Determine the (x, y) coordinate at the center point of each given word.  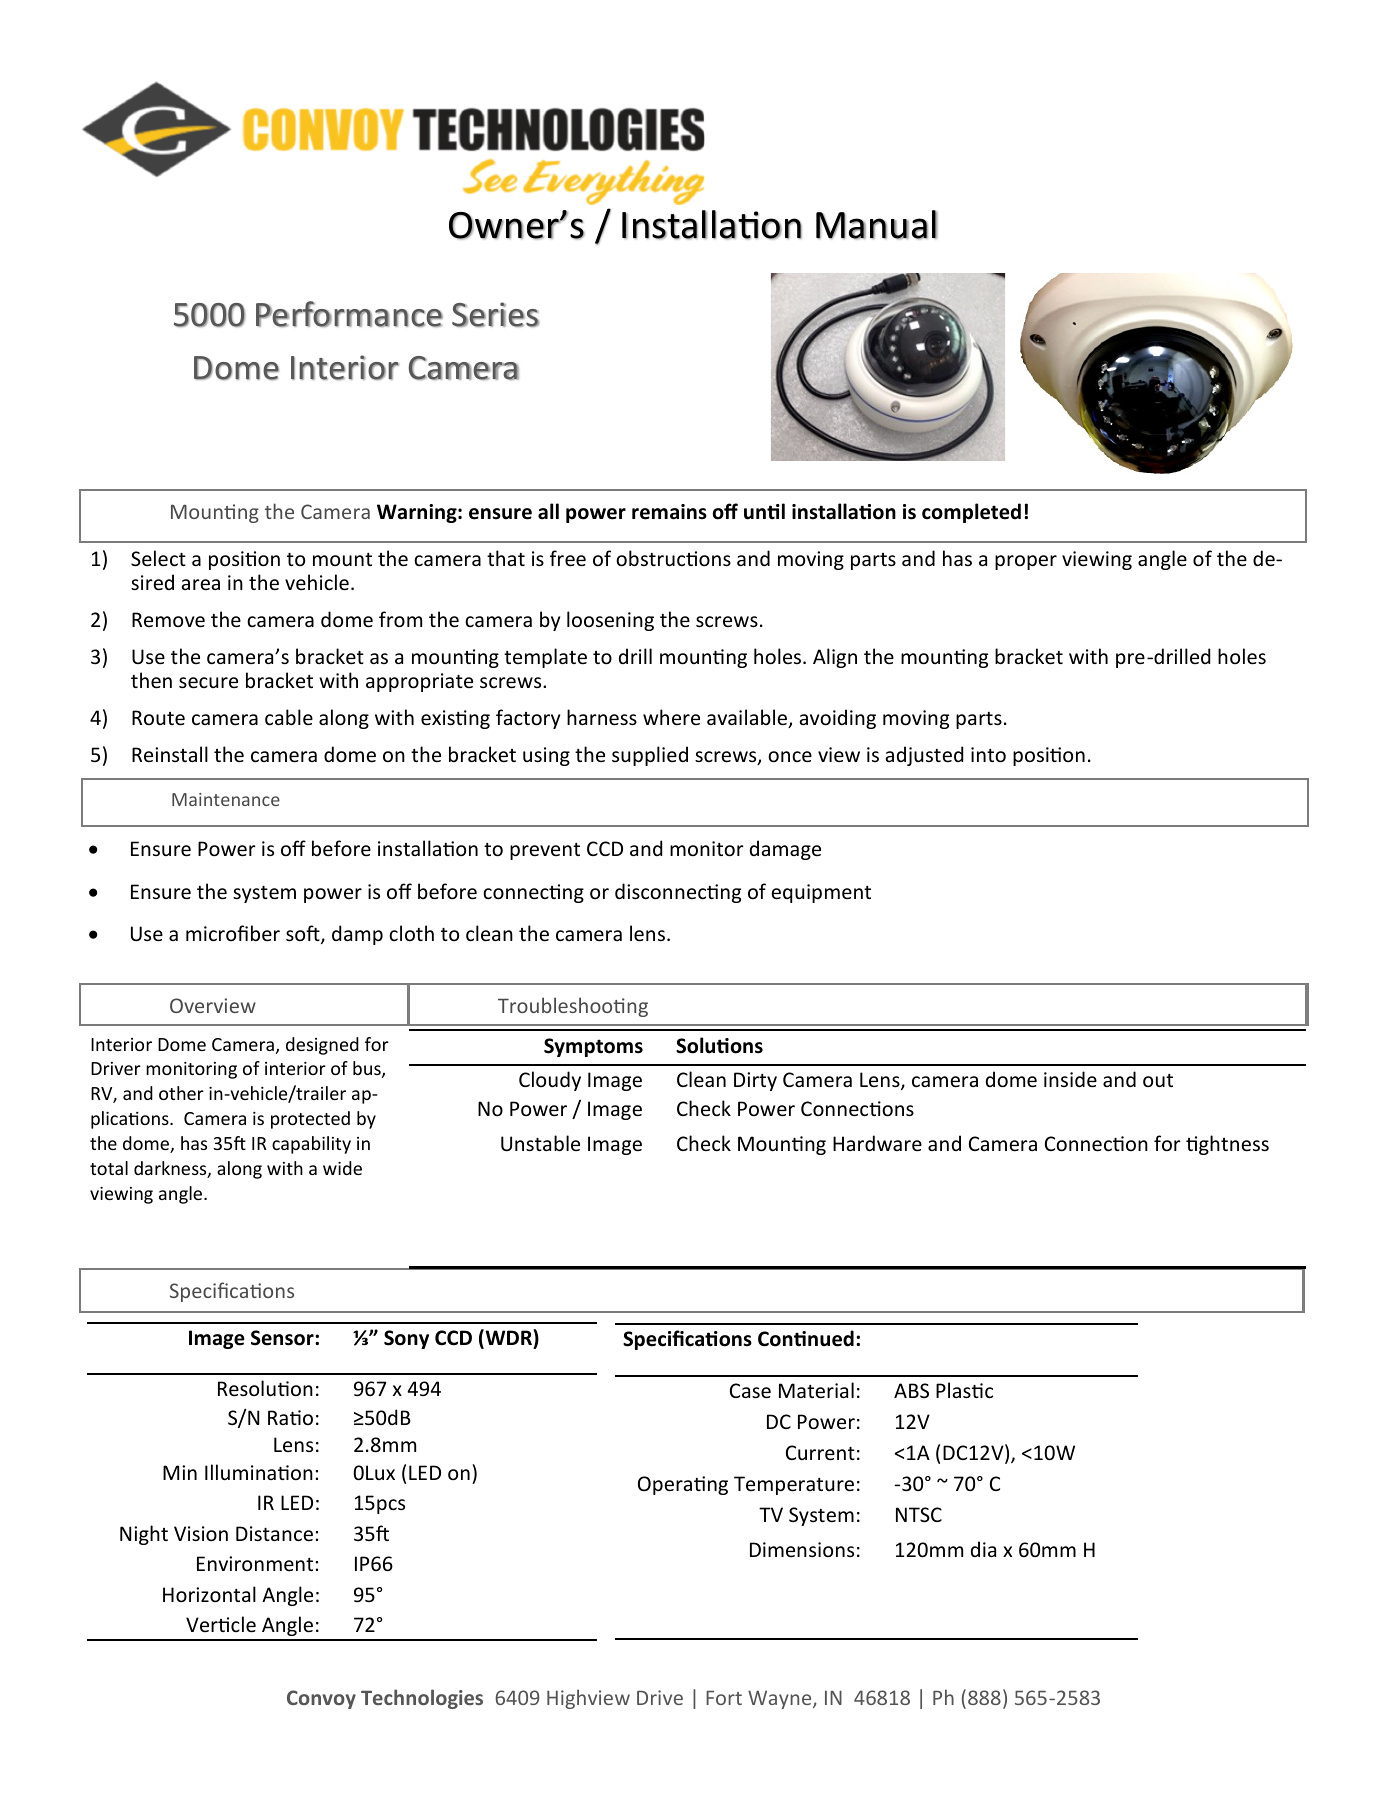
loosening (610, 621)
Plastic (964, 1390)
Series (495, 314)
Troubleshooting (573, 1007)
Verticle (221, 1624)
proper (1026, 562)
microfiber (233, 933)
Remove (168, 620)
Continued (806, 1338)
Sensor (283, 1338)
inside (1070, 1079)
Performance (349, 314)
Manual (876, 225)
